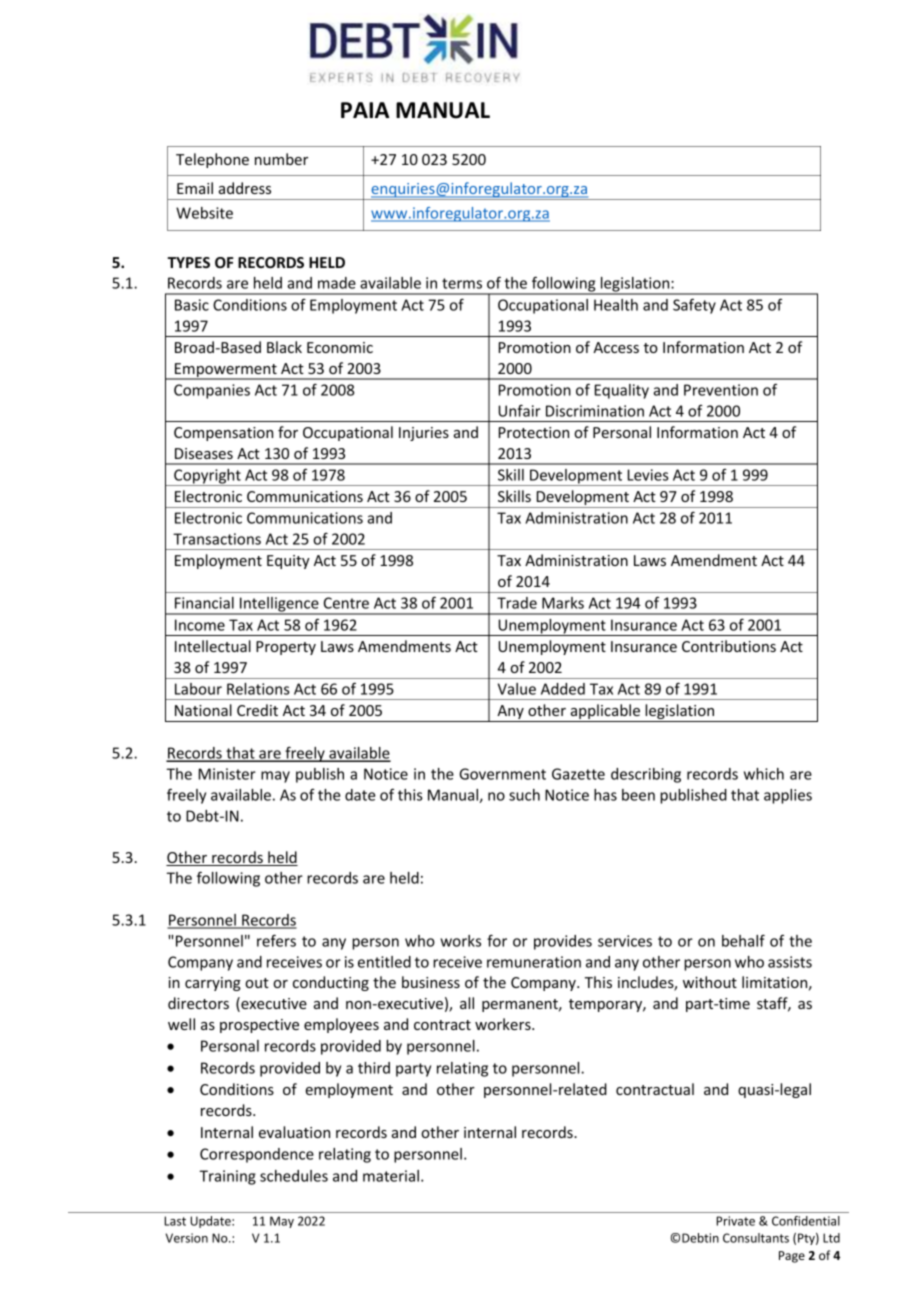  I want to click on material, so click(391, 1176).
